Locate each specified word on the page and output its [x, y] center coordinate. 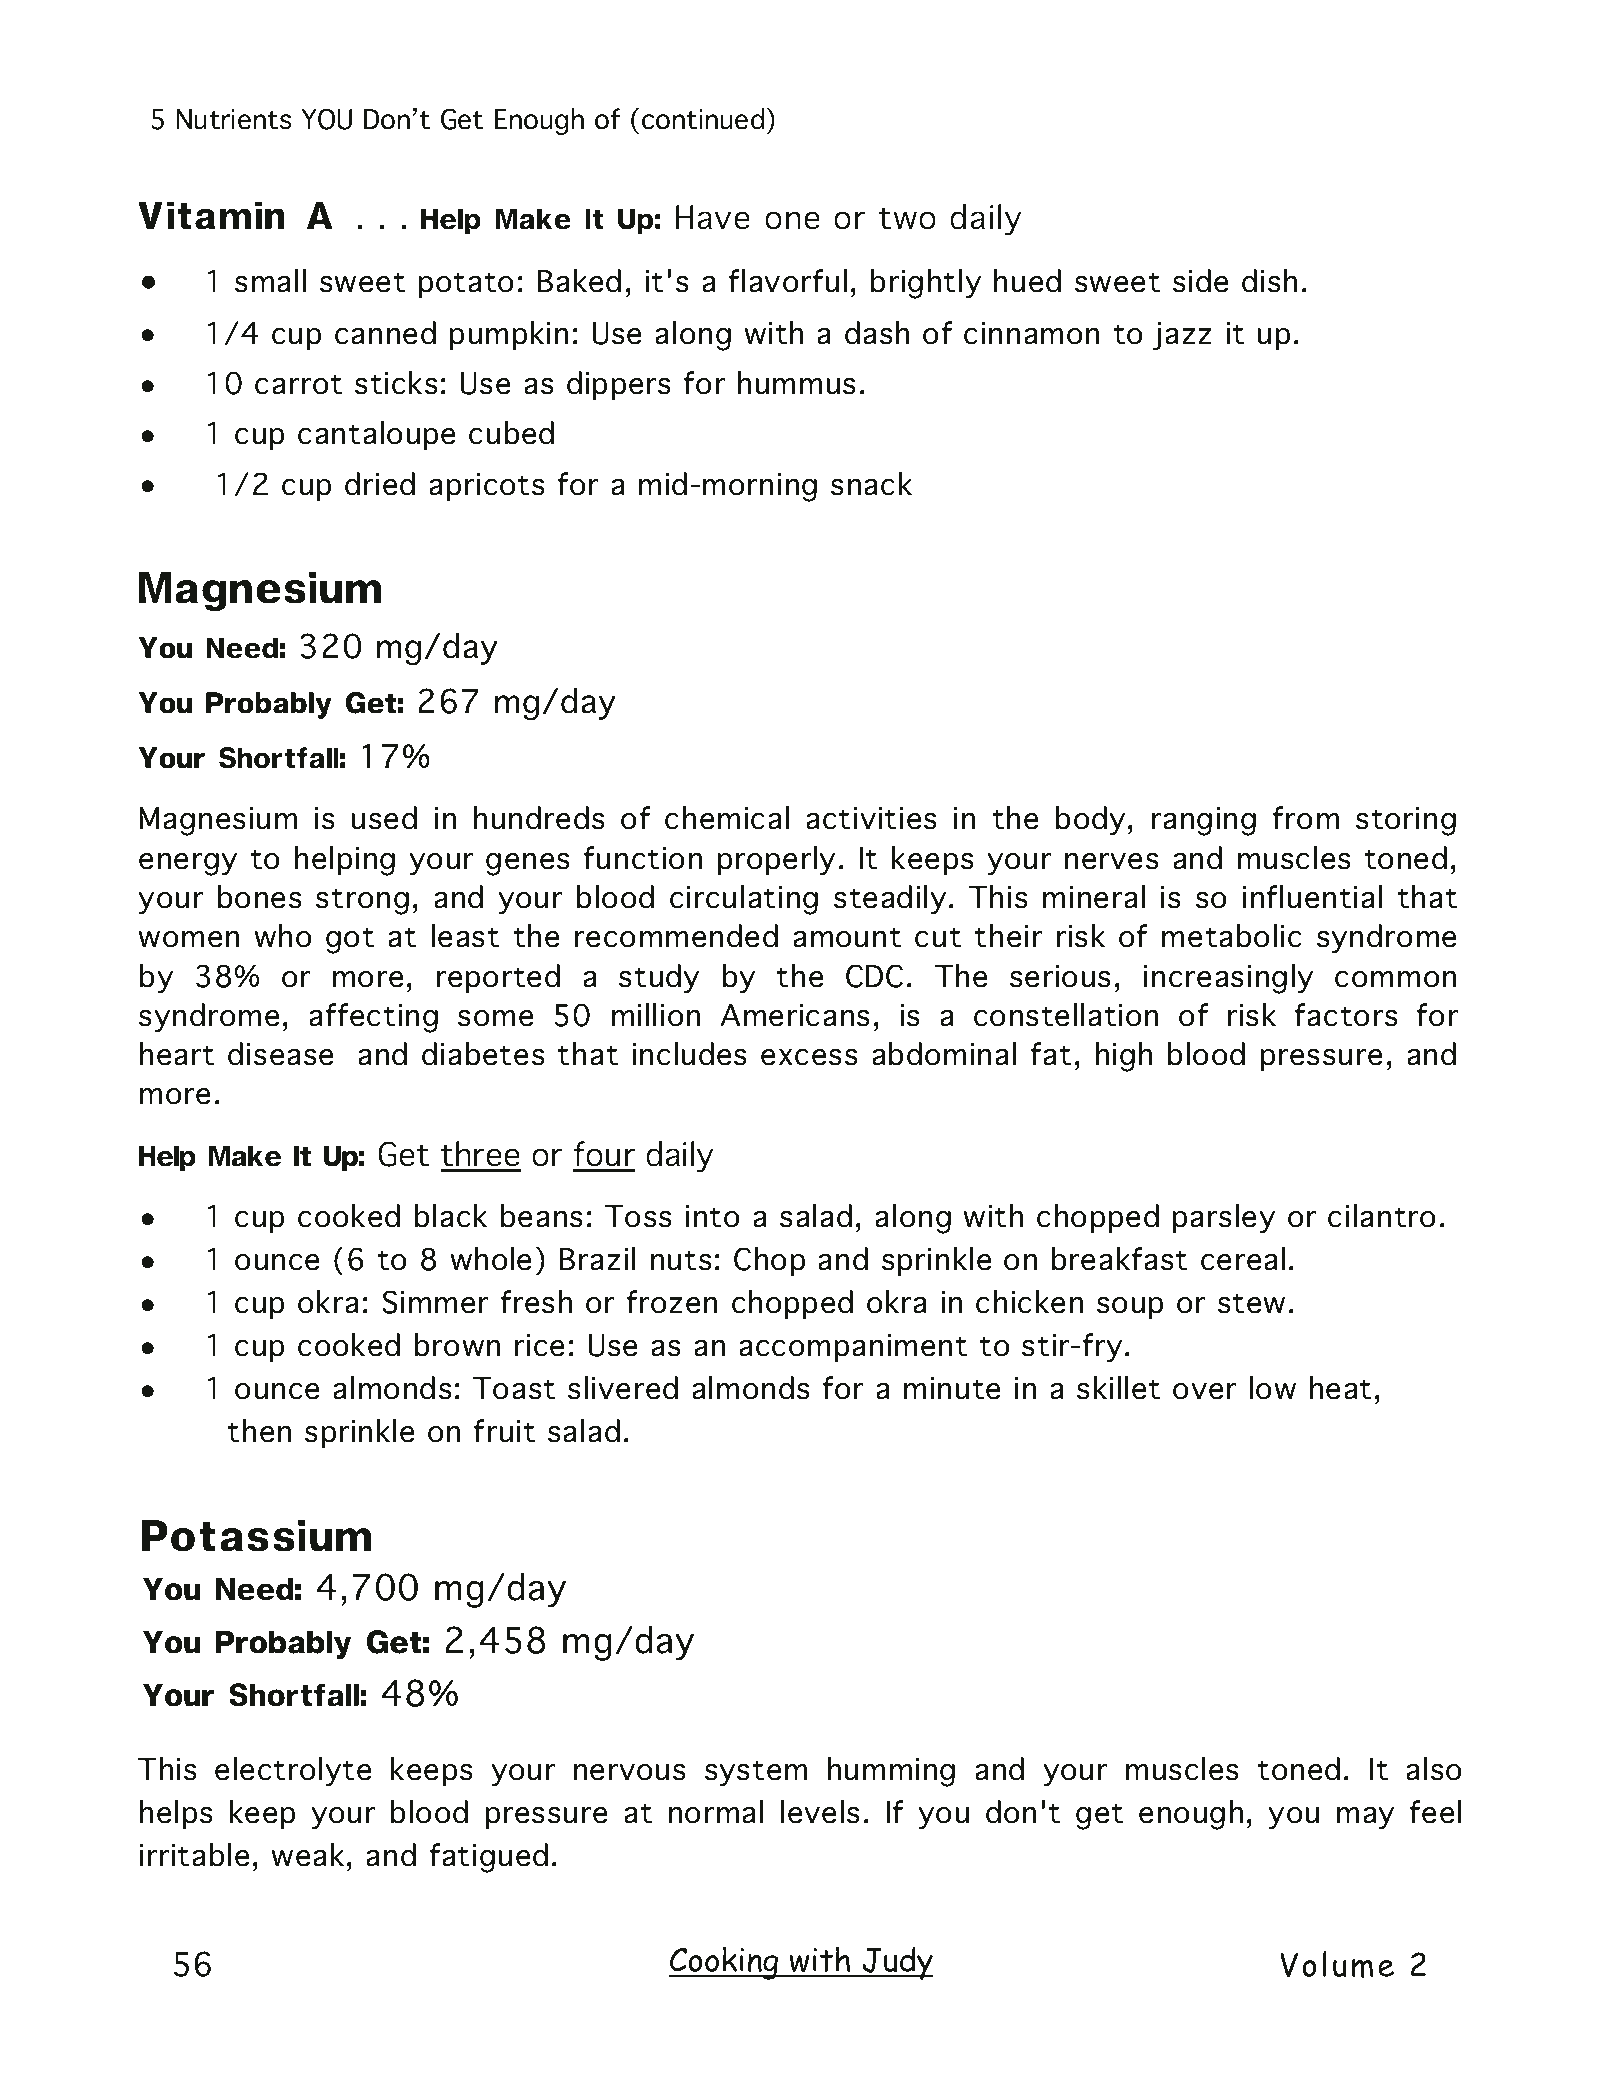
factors [1346, 1015]
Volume [1337, 1964]
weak [307, 1855]
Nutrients [234, 119]
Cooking [725, 1963]
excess [809, 1057]
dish [1269, 281]
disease [280, 1054]
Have [713, 217]
